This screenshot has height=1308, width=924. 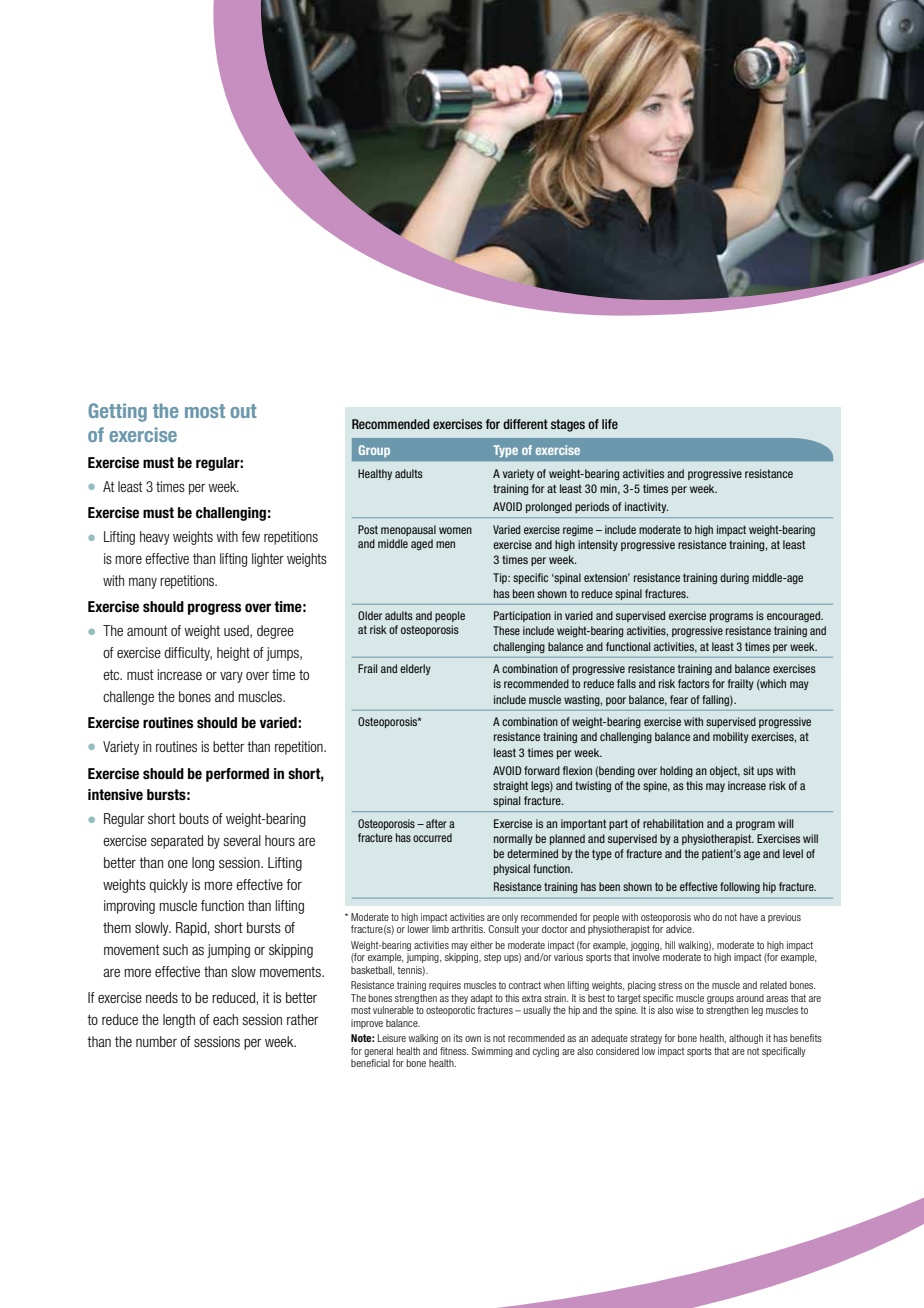 I want to click on number, so click(x=156, y=1041).
